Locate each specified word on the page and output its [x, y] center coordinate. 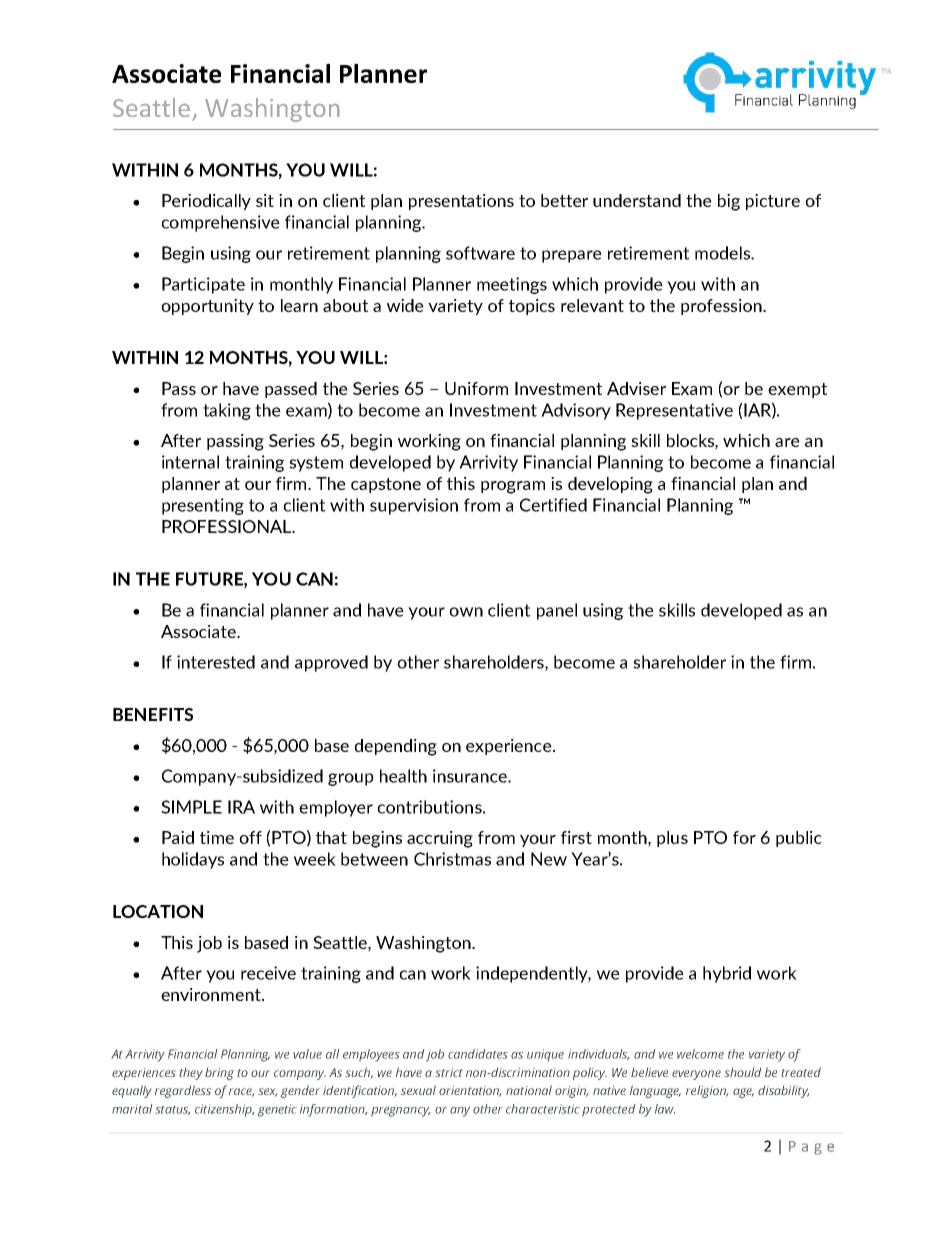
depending [396, 747]
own [466, 612]
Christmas [452, 859]
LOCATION [158, 911]
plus [672, 839]
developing [610, 485]
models [723, 253]
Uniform [476, 388]
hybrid [727, 974]
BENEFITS [153, 714]
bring [219, 1074]
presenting [203, 506]
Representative [674, 411]
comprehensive [220, 223]
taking [227, 411]
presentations [461, 202]
